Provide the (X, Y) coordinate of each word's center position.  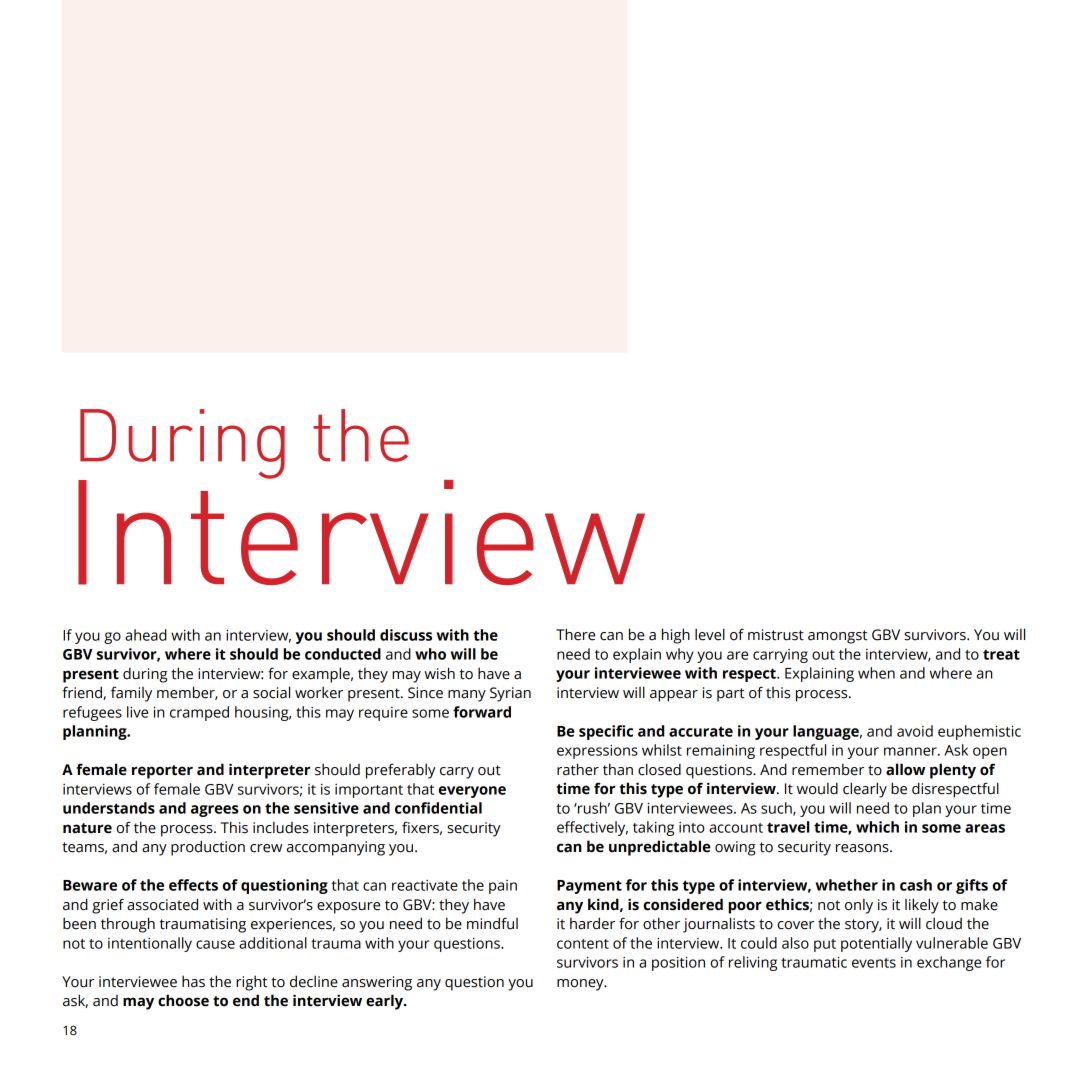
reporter (162, 772)
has (193, 981)
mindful (492, 923)
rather (578, 769)
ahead (146, 635)
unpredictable (660, 848)
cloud (944, 923)
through (128, 925)
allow (905, 769)
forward (482, 712)
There (575, 634)
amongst (838, 637)
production (208, 848)
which (877, 827)
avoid (915, 731)
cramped (199, 713)
